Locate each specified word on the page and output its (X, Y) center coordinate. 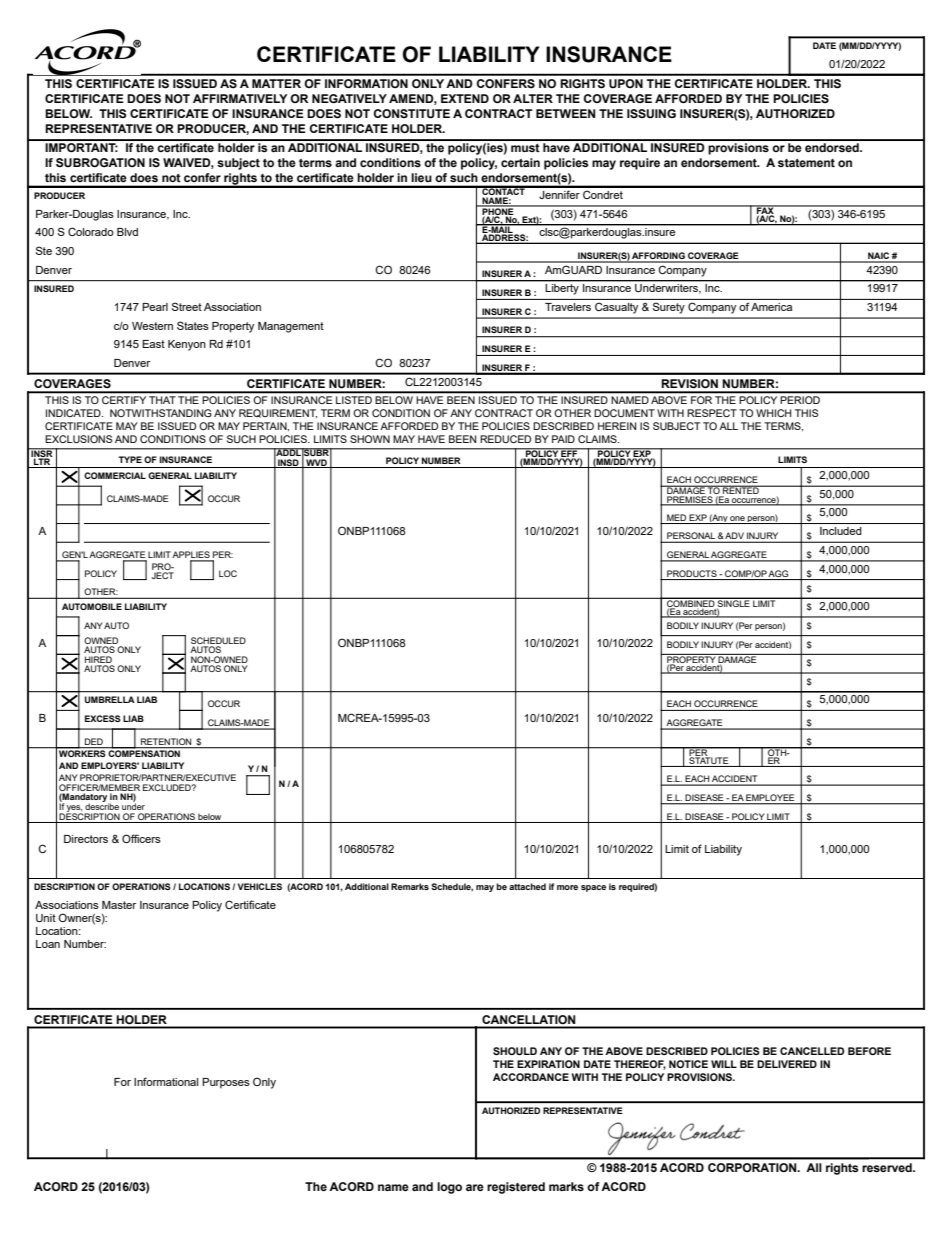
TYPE (130, 459)
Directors (86, 839)
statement (806, 163)
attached (527, 886)
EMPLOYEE (770, 797)
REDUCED (505, 439)
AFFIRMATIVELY (240, 98)
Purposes (226, 1083)
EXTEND (465, 98)
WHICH (774, 413)
